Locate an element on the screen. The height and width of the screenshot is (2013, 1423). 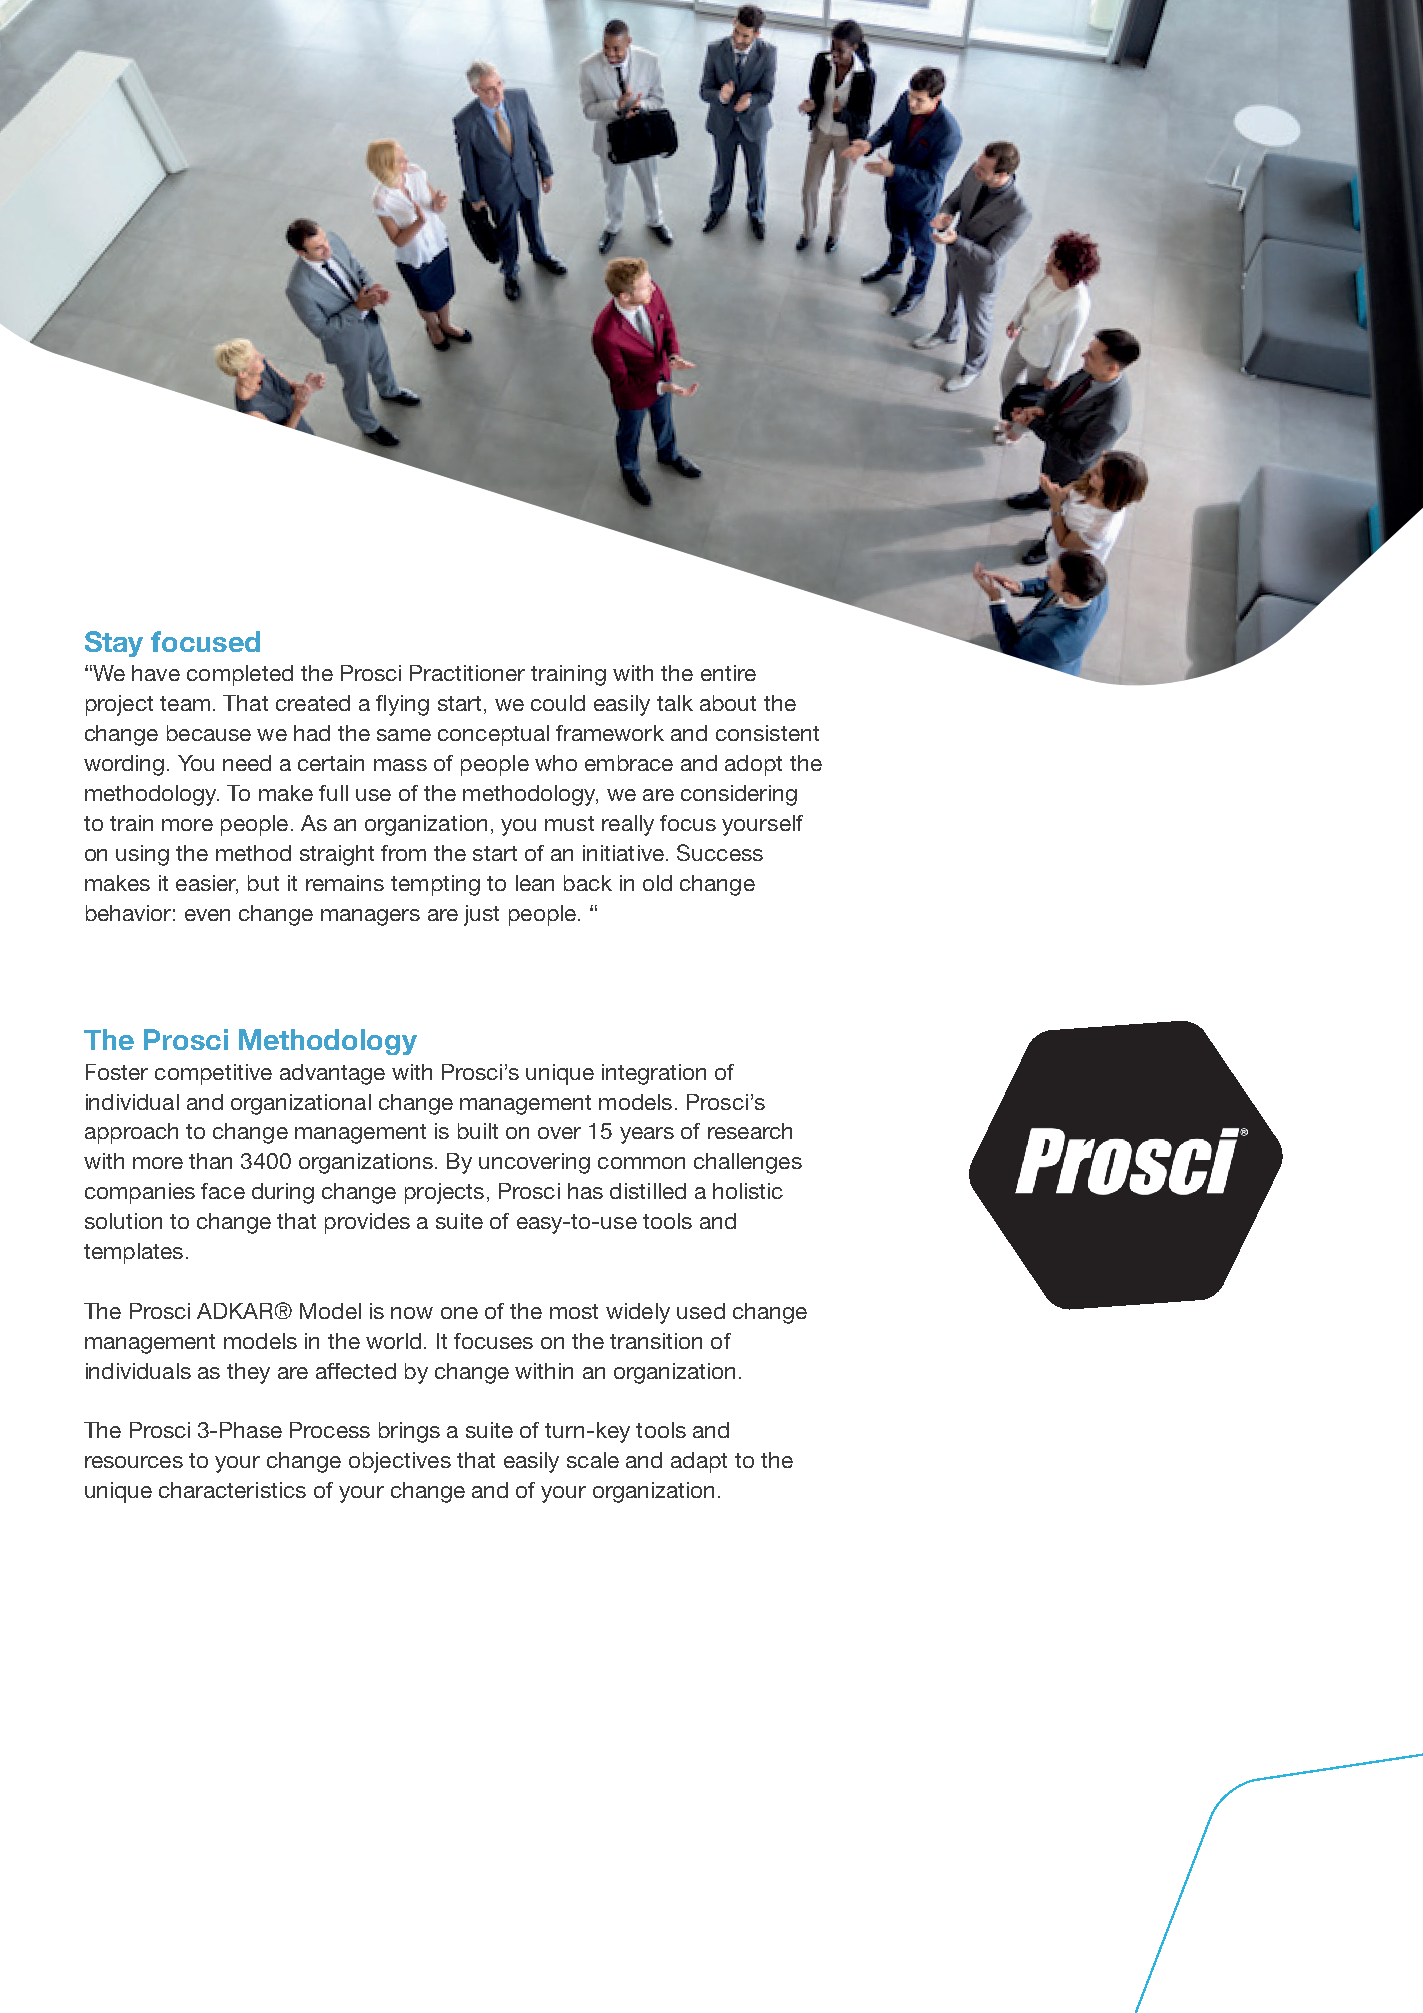
built is located at coordinates (478, 1131).
